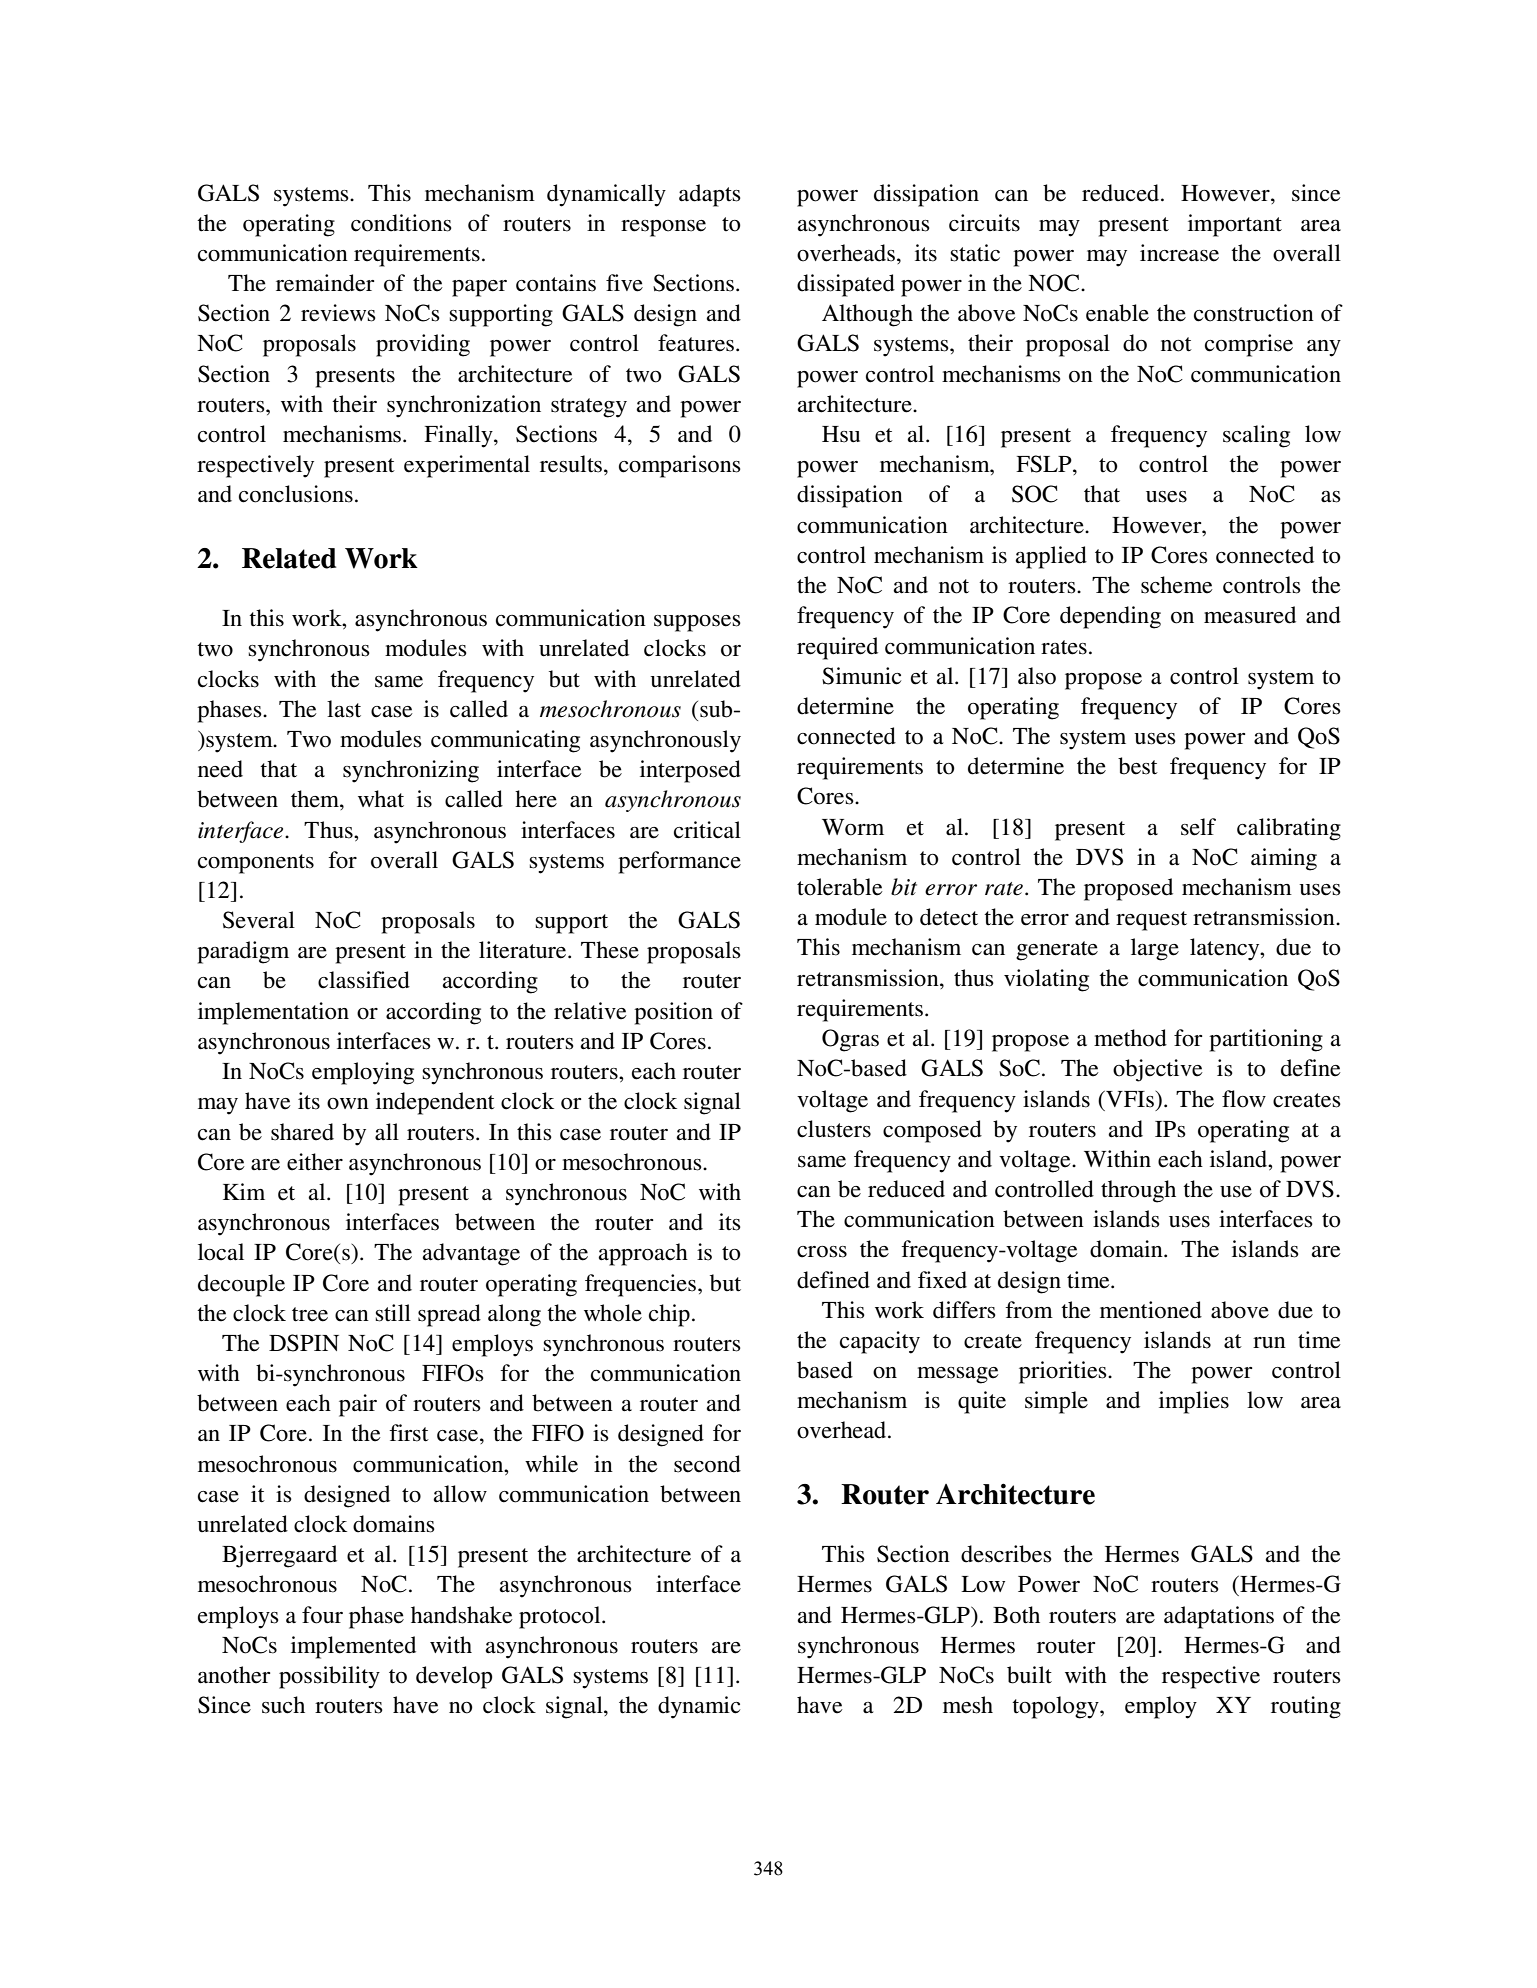 Image resolution: width=1537 pixels, height=1988 pixels. Describe the element at coordinates (968, 1705) in the screenshot. I see `mesh` at that location.
